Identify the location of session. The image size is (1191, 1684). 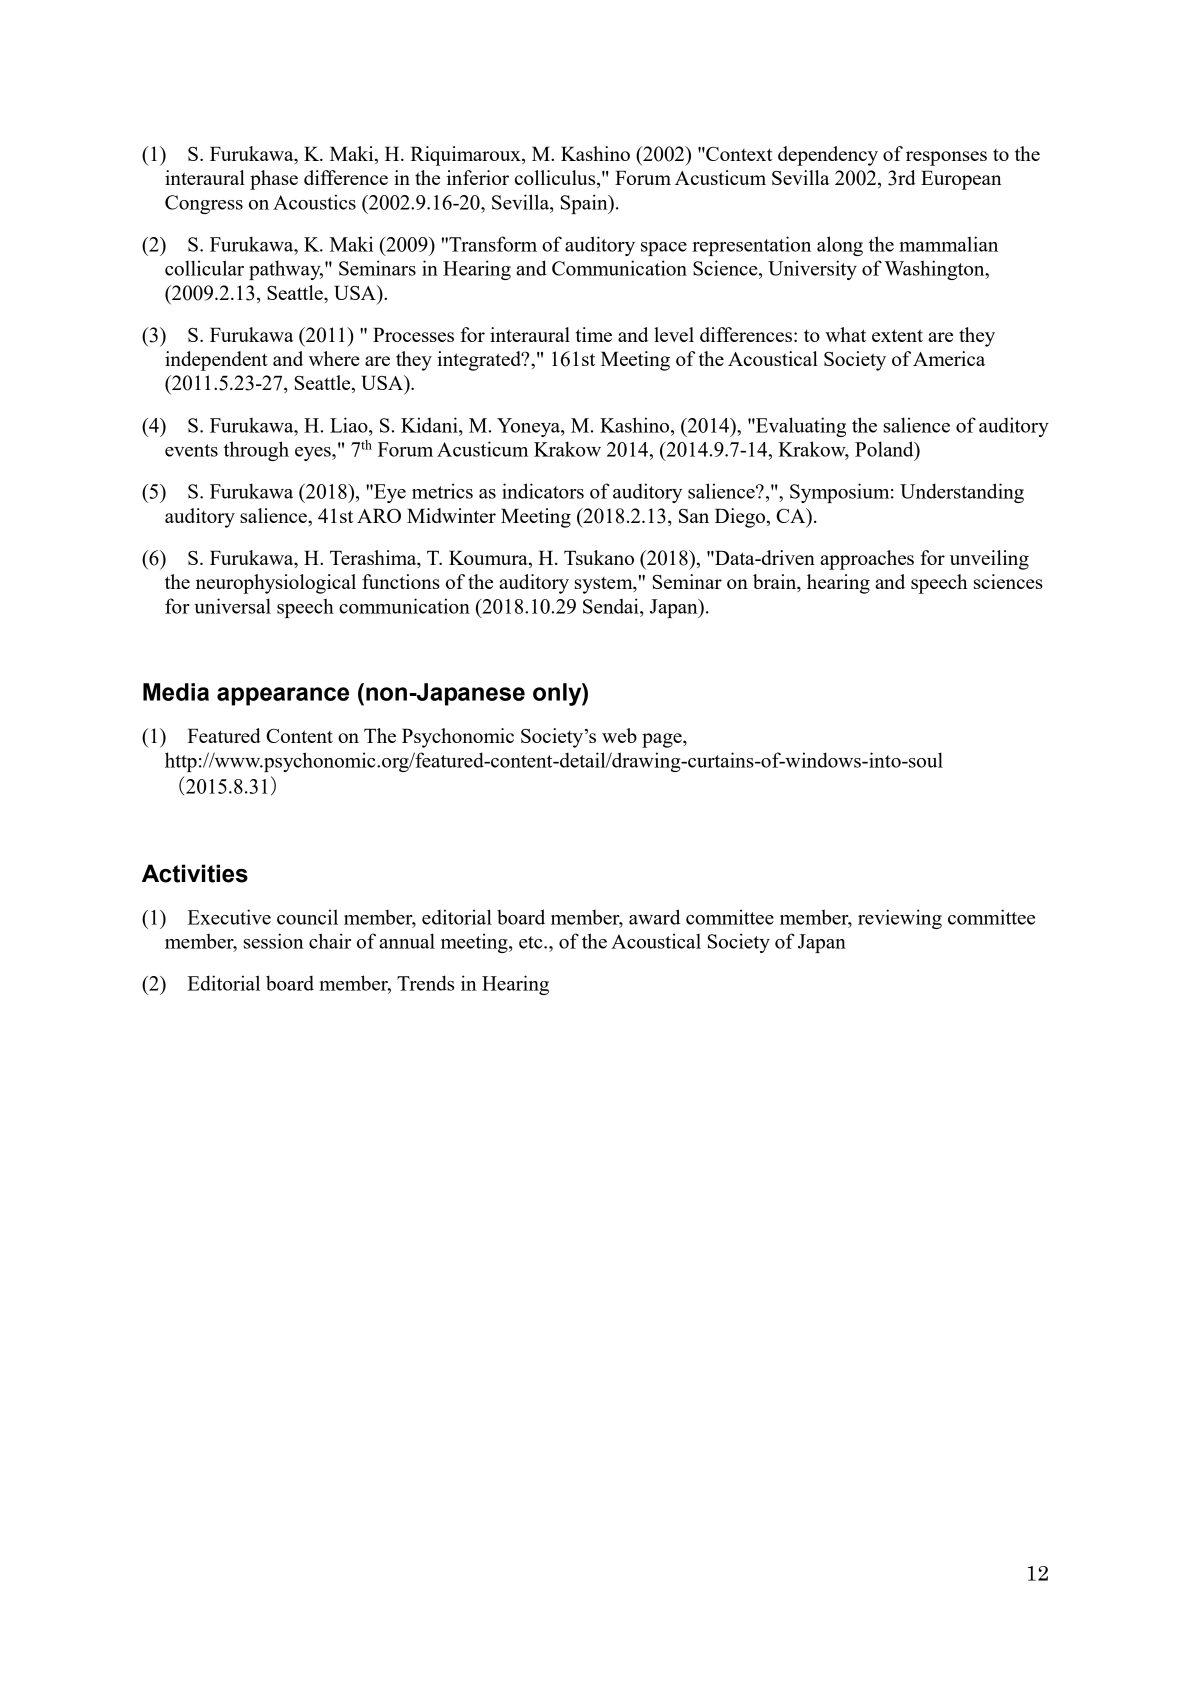
(274, 941).
